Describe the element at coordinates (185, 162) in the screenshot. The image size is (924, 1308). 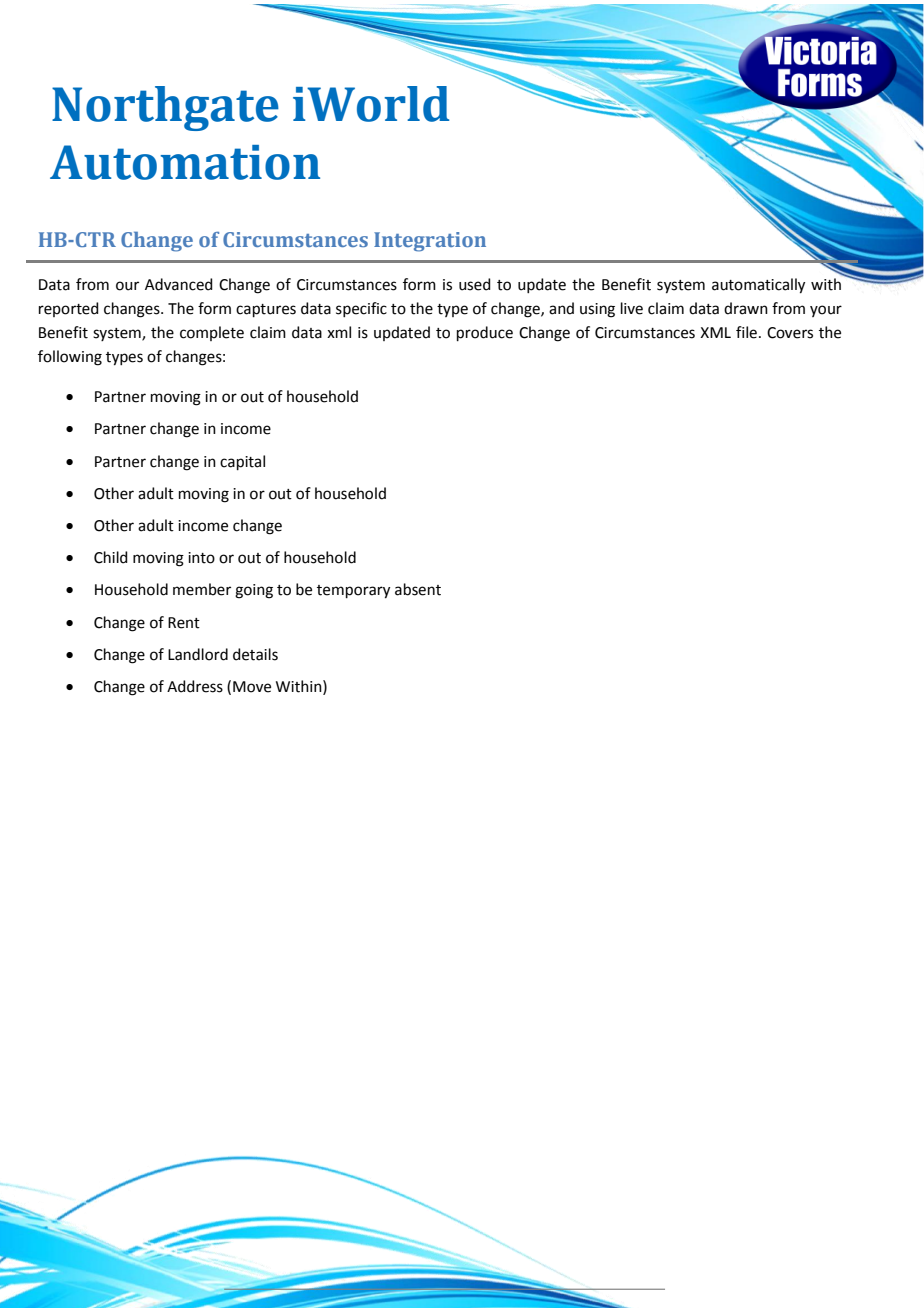
I see `Automation` at that location.
